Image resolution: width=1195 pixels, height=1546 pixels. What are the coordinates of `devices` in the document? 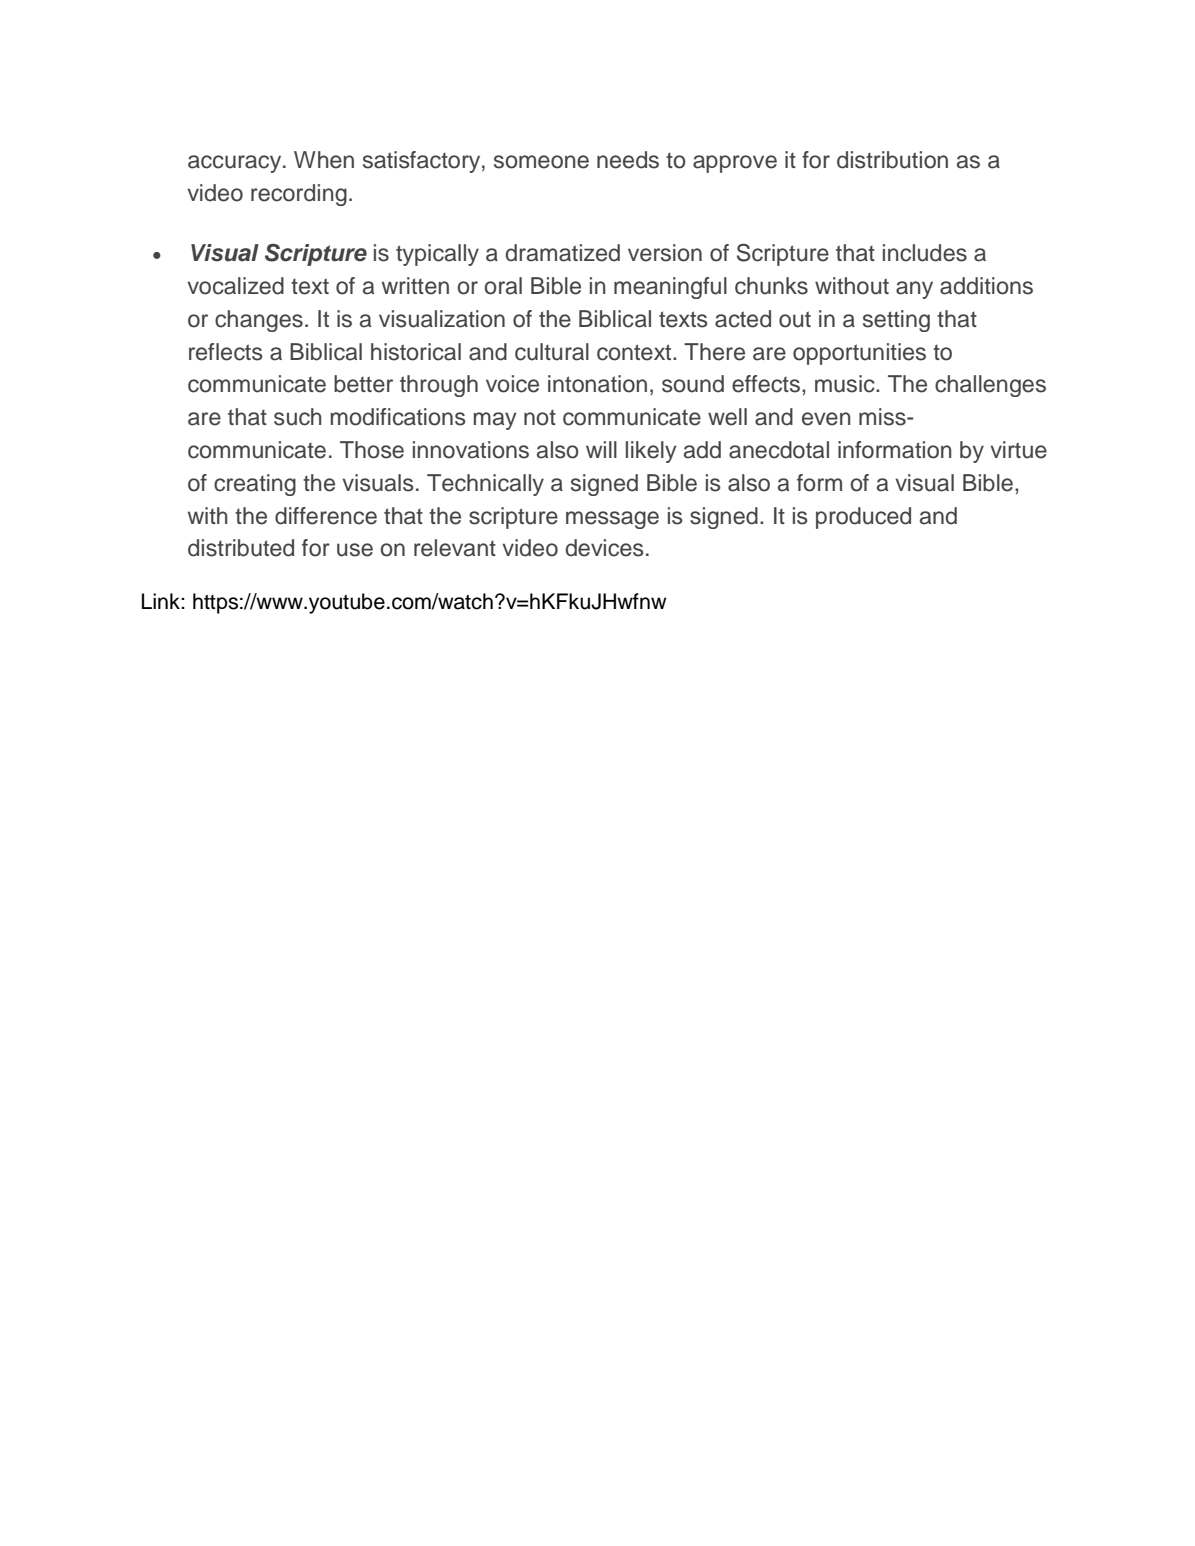 It's located at (605, 548).
